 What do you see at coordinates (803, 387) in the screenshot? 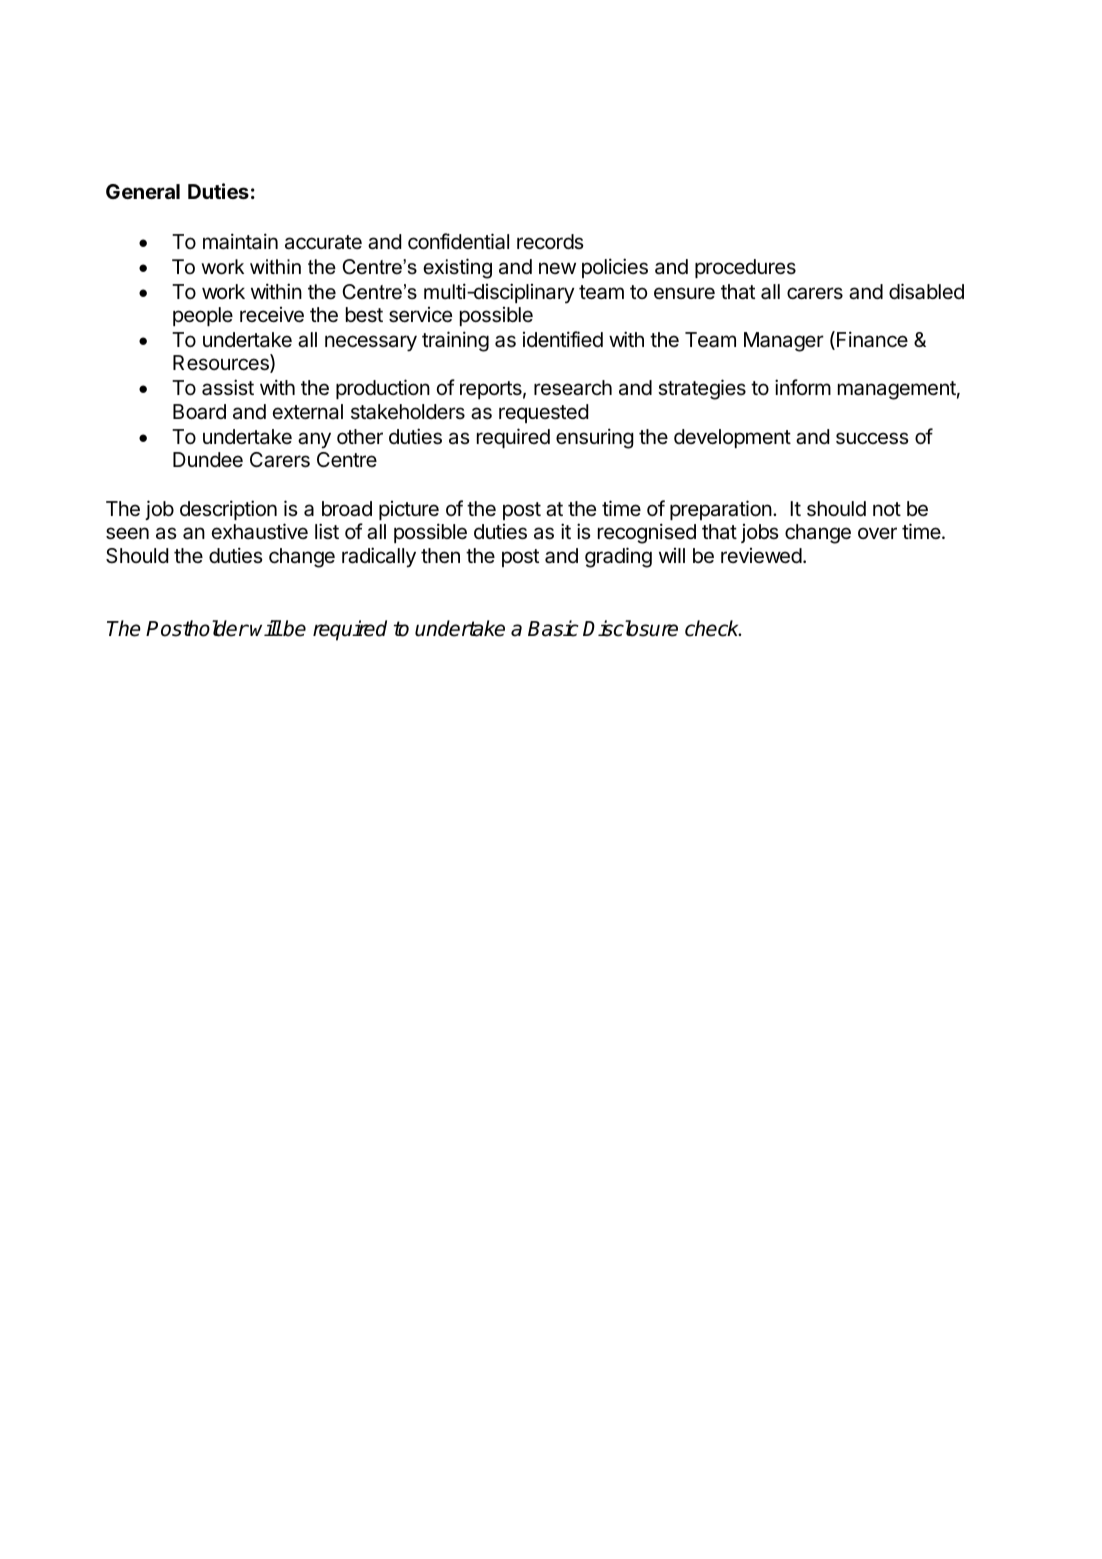
I see `inform` at bounding box center [803, 387].
